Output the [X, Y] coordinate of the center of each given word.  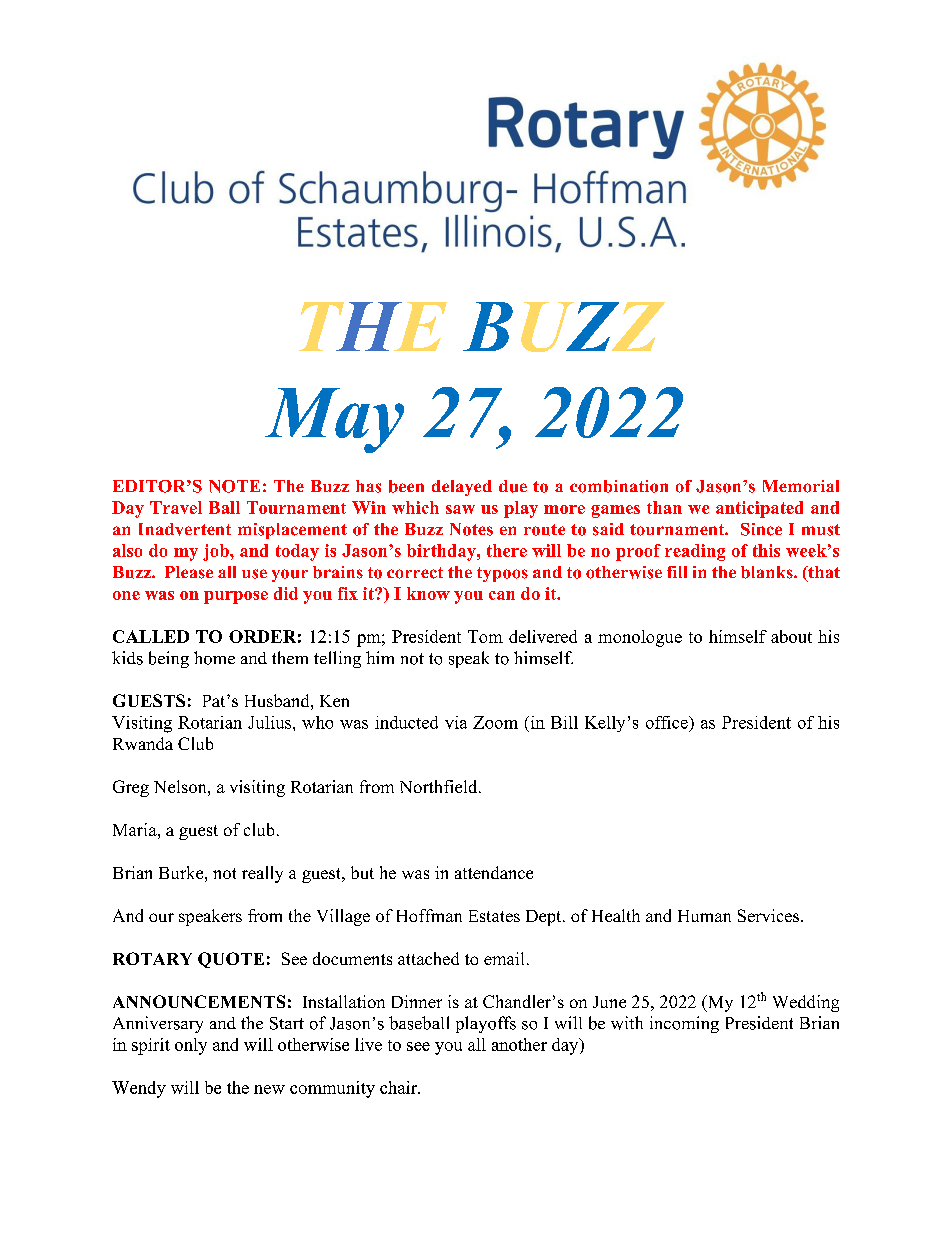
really [262, 874]
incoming [684, 1024]
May [334, 420]
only [191, 1046]
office [668, 722]
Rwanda [143, 743]
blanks [768, 572]
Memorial [801, 486]
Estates [494, 916]
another [519, 1044]
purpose [236, 597]
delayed [462, 488]
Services [768, 915]
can [502, 595]
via [456, 722]
